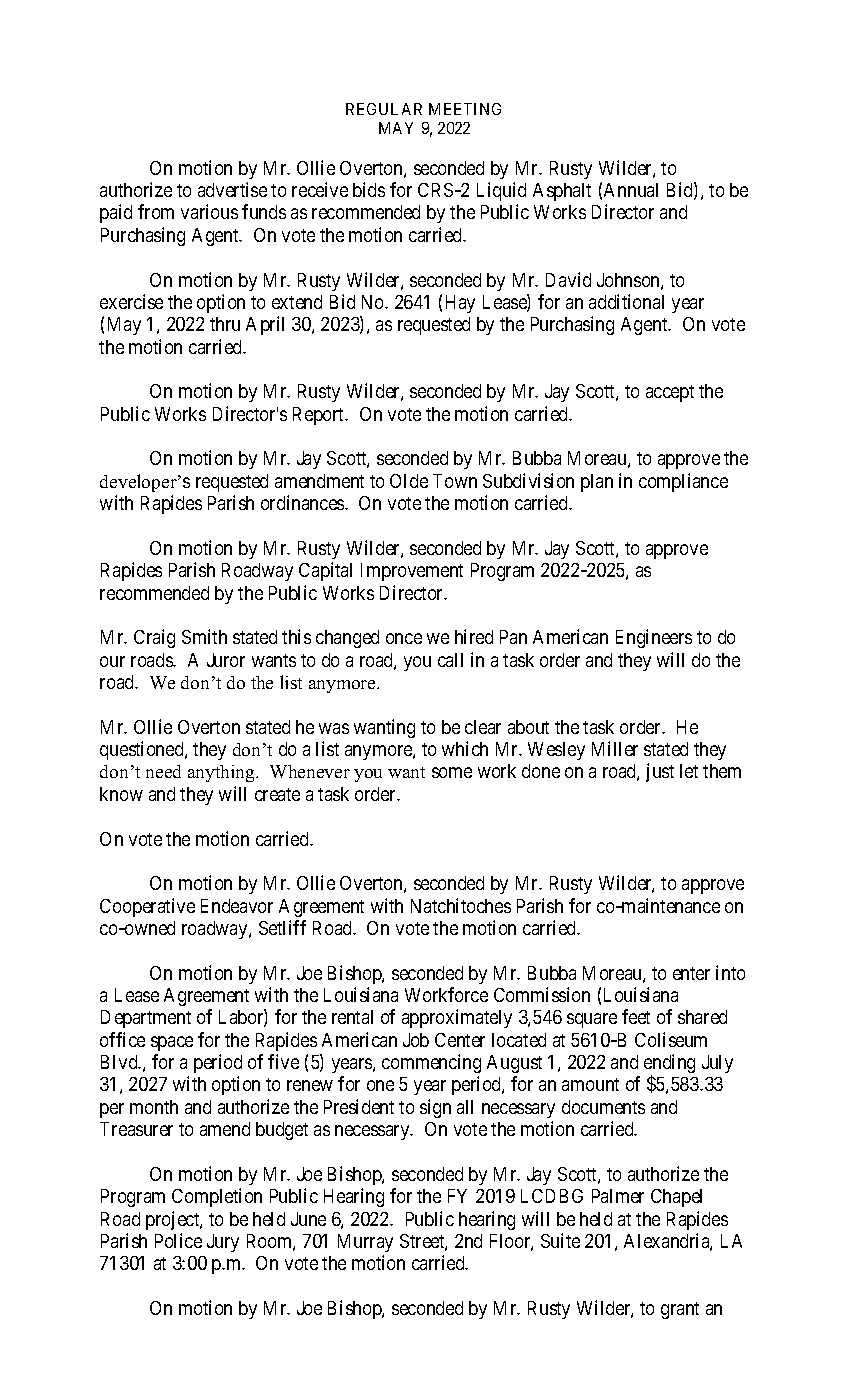  Describe the element at coordinates (660, 772) in the page. I see `just` at that location.
